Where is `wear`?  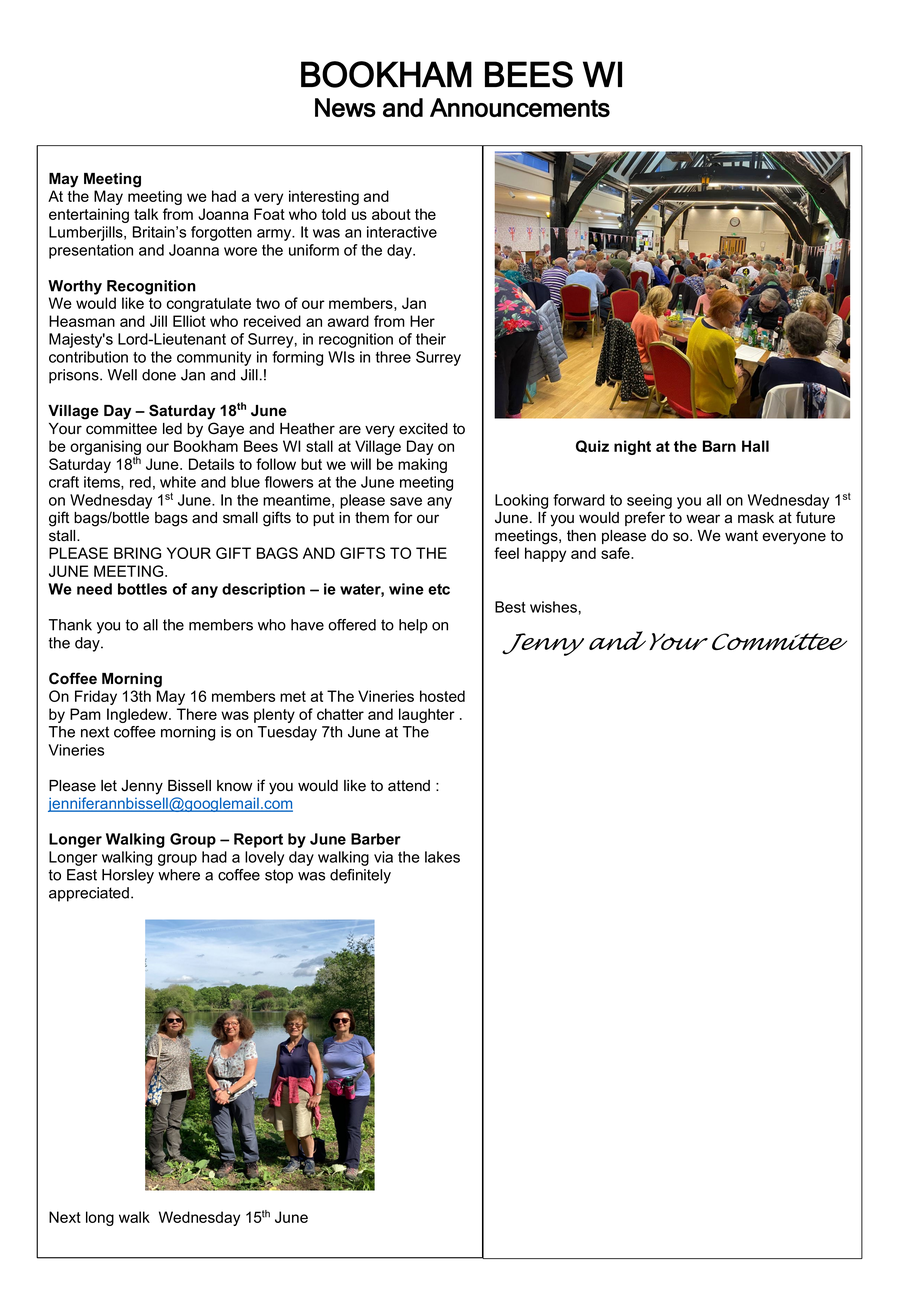 wear is located at coordinates (703, 519).
